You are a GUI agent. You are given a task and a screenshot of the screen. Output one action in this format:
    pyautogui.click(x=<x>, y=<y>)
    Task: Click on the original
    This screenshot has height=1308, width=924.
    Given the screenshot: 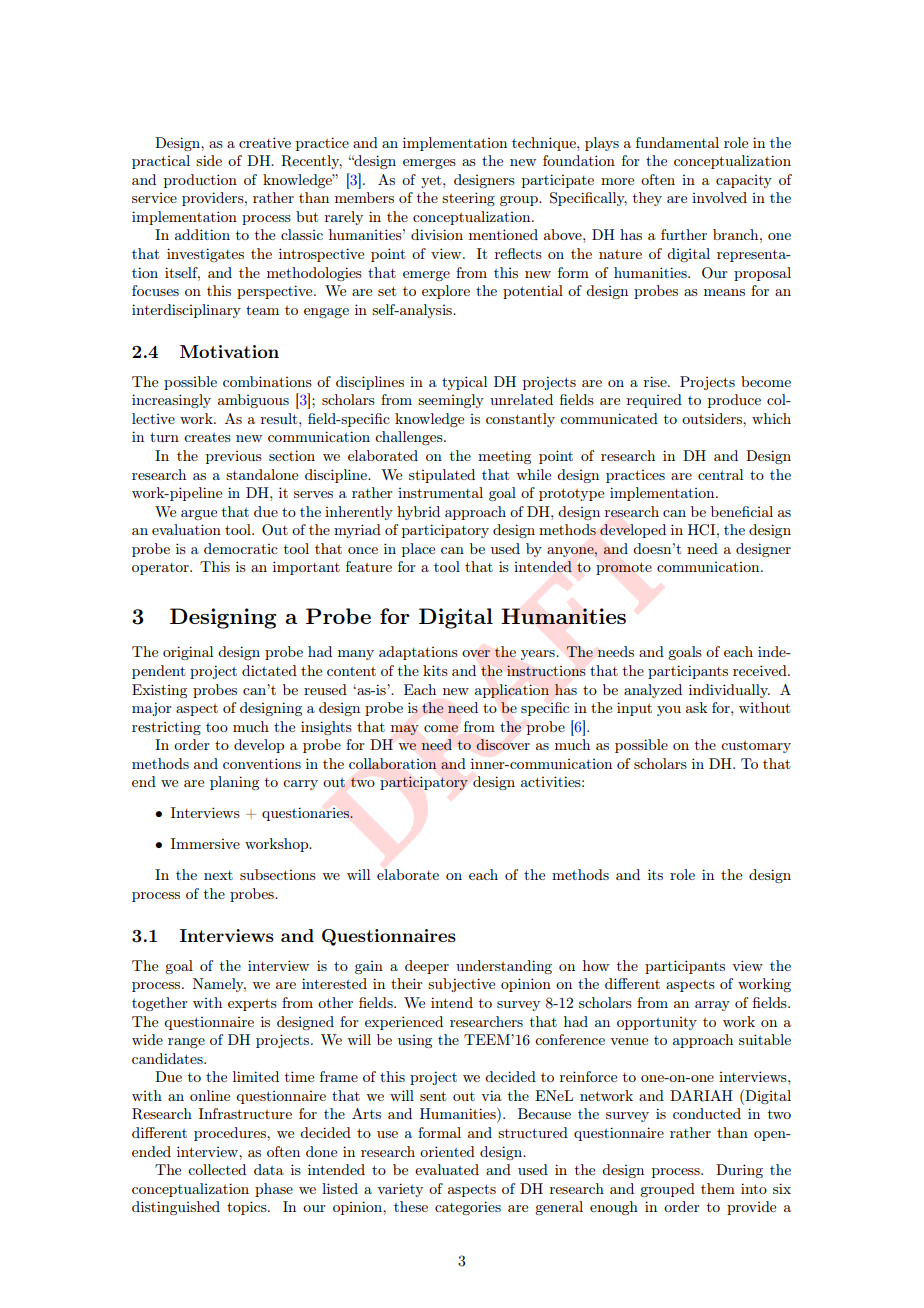 What is the action you would take?
    pyautogui.click(x=188, y=653)
